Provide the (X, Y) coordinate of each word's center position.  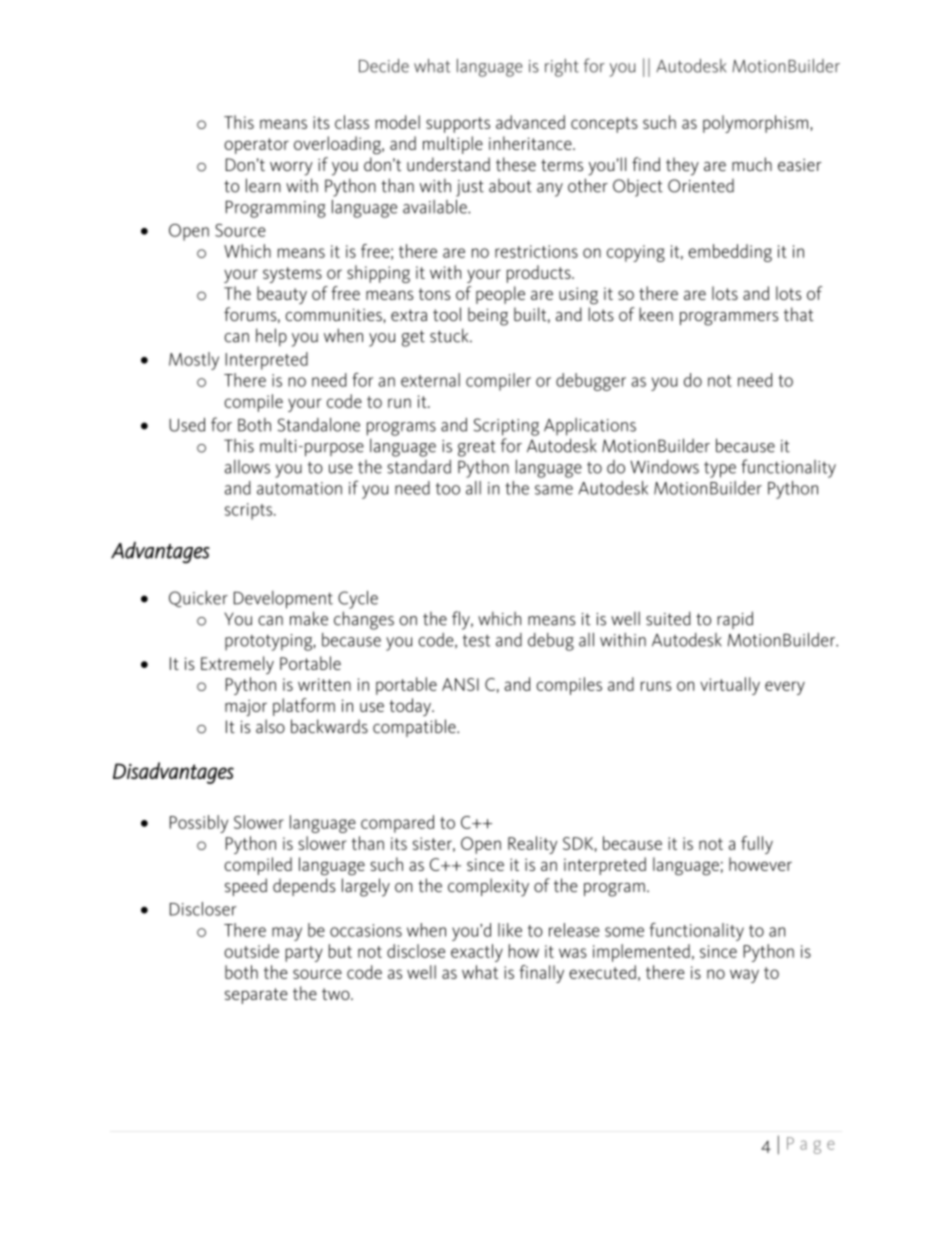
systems (292, 275)
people (500, 295)
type (720, 470)
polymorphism (755, 124)
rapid (735, 620)
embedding (730, 253)
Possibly (199, 824)
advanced (530, 122)
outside (251, 951)
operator (256, 146)
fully (757, 845)
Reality (532, 845)
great (477, 448)
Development (283, 600)
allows (247, 467)
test (476, 641)
